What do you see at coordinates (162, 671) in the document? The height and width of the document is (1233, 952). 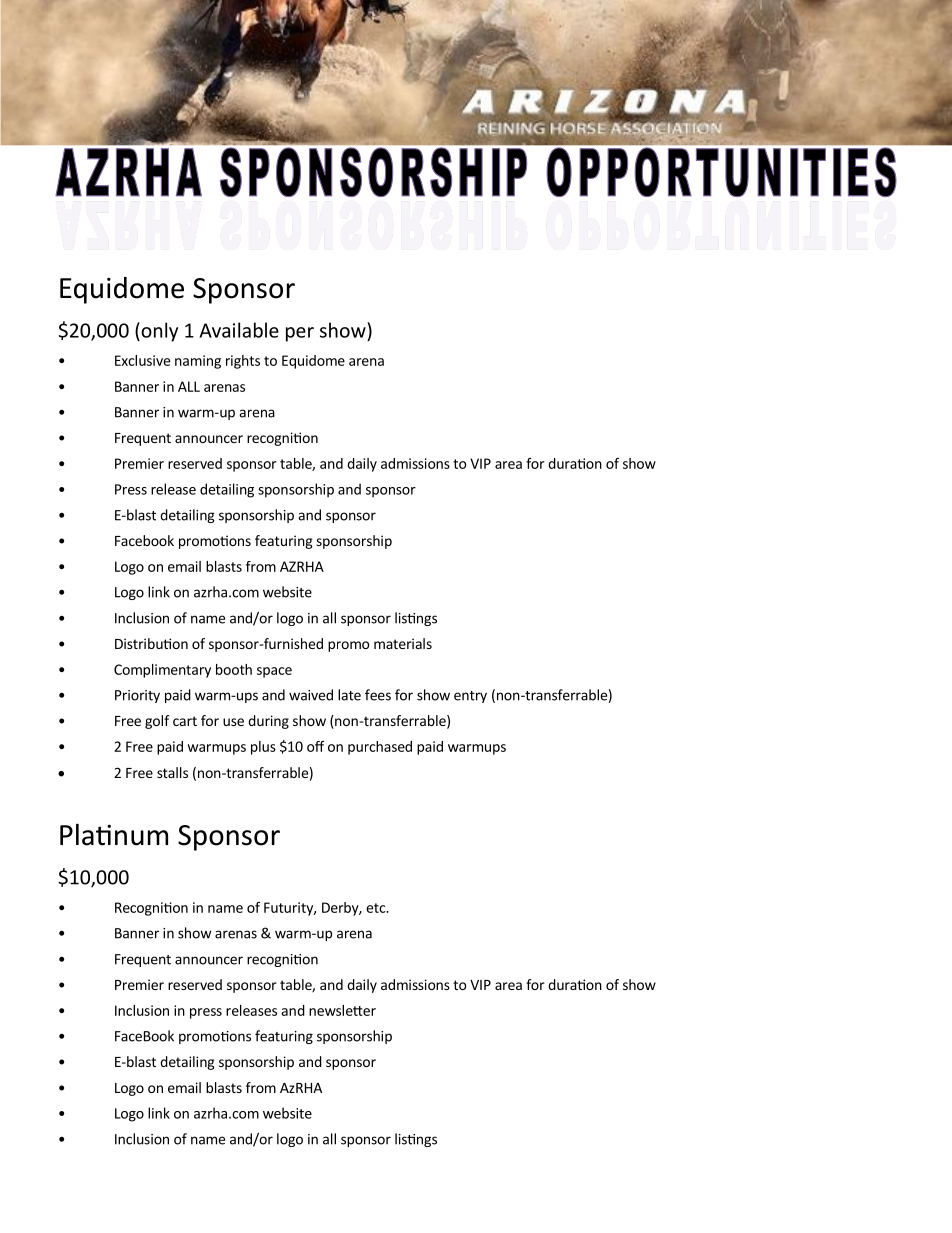 I see `Complimentary` at bounding box center [162, 671].
